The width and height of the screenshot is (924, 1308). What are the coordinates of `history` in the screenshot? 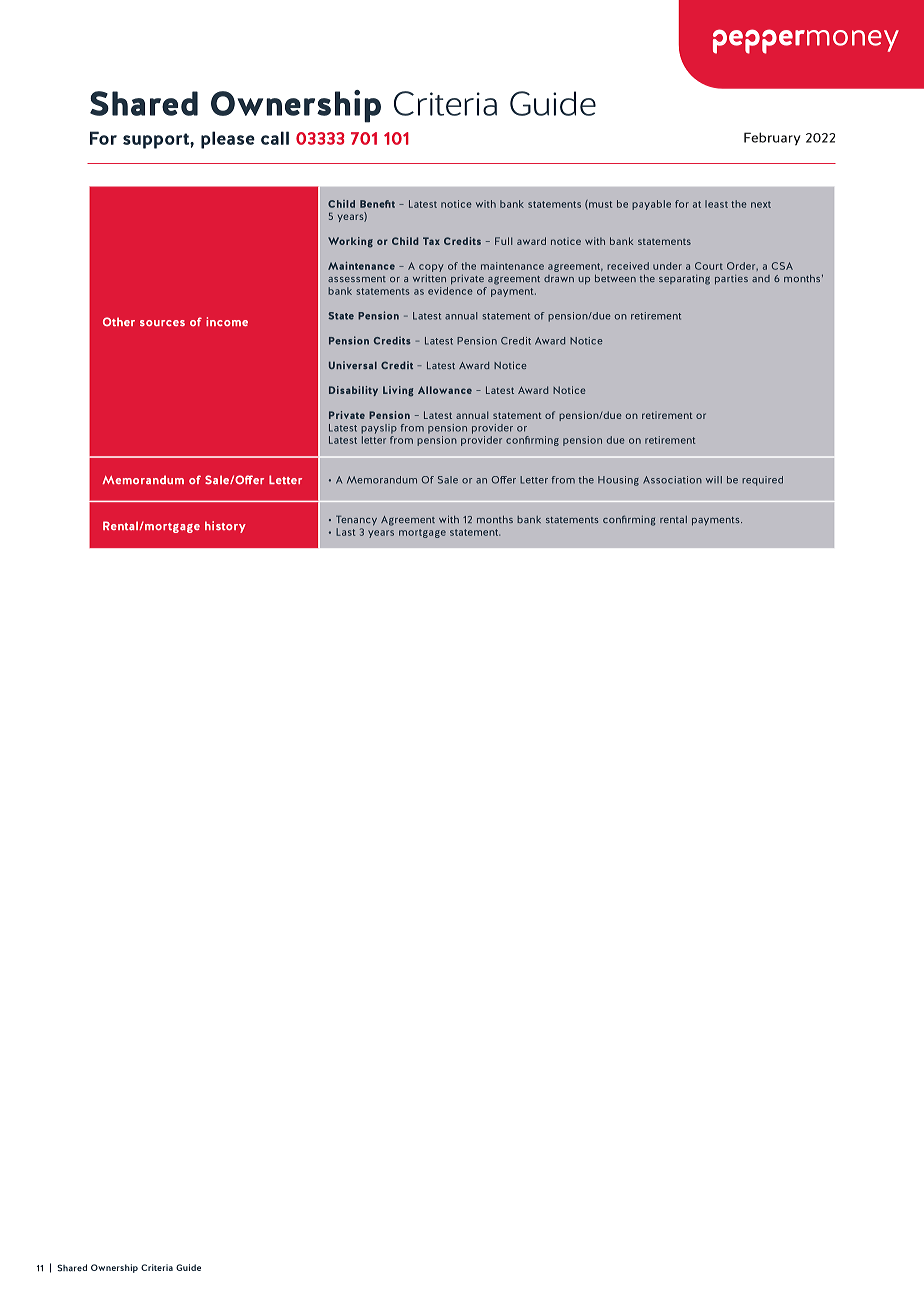 It's located at (225, 527).
